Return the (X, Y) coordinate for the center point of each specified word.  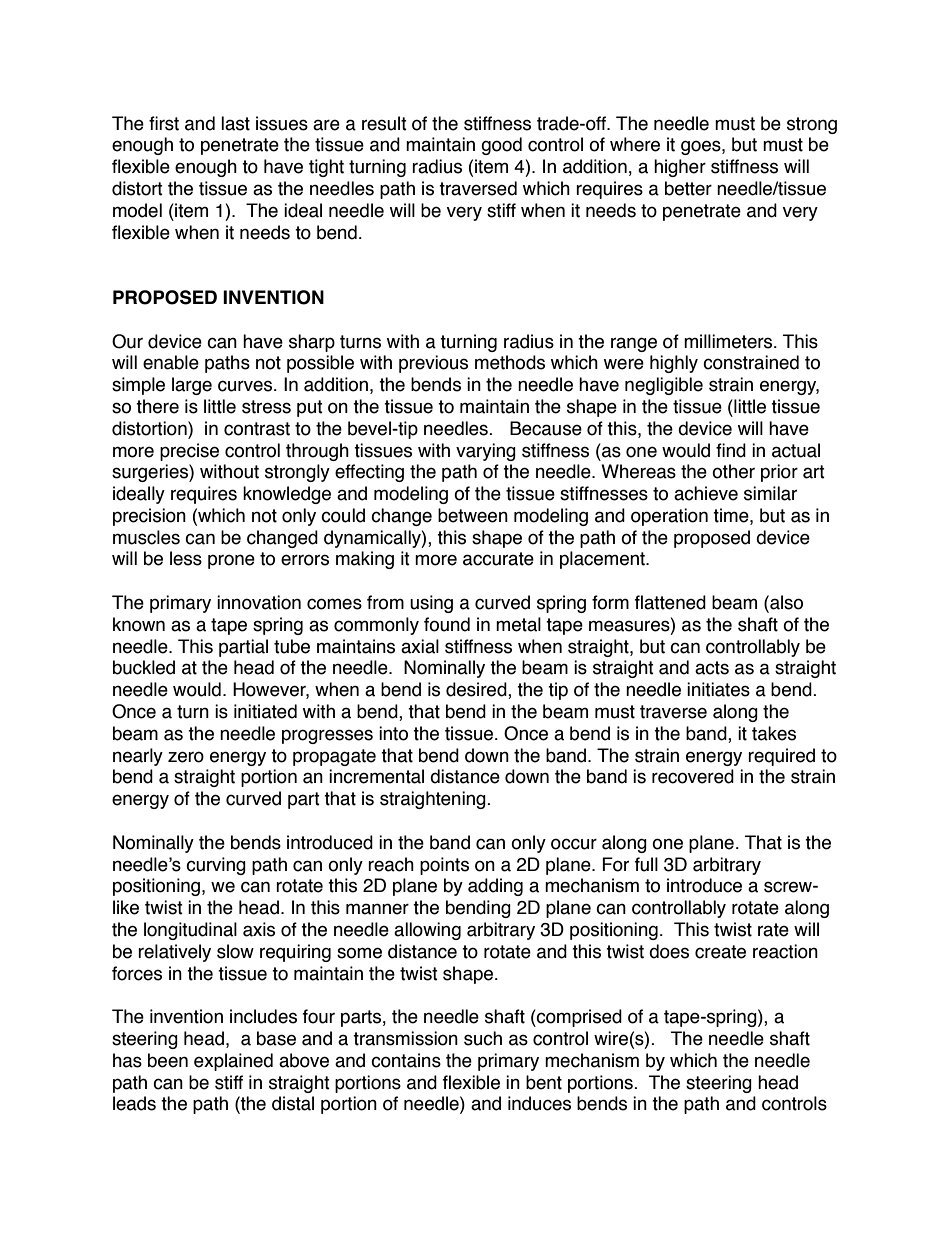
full (646, 864)
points (444, 866)
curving (216, 866)
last (235, 123)
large (192, 386)
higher (680, 168)
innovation (259, 602)
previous (433, 364)
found (447, 624)
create (720, 952)
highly (674, 364)
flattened (670, 602)
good (501, 146)
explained (233, 1062)
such (483, 1038)
